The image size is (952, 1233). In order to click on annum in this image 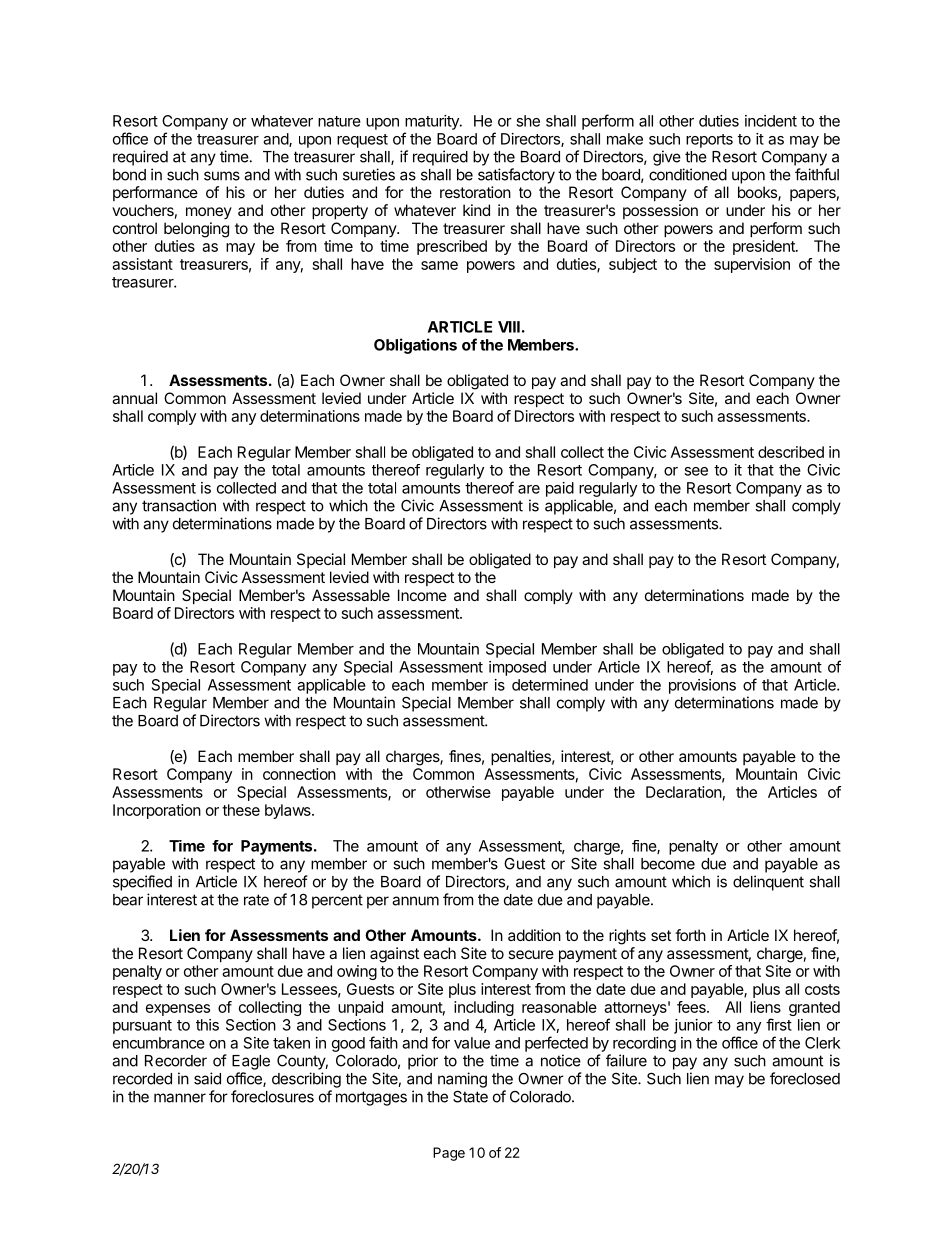, I will do `click(415, 901)`.
